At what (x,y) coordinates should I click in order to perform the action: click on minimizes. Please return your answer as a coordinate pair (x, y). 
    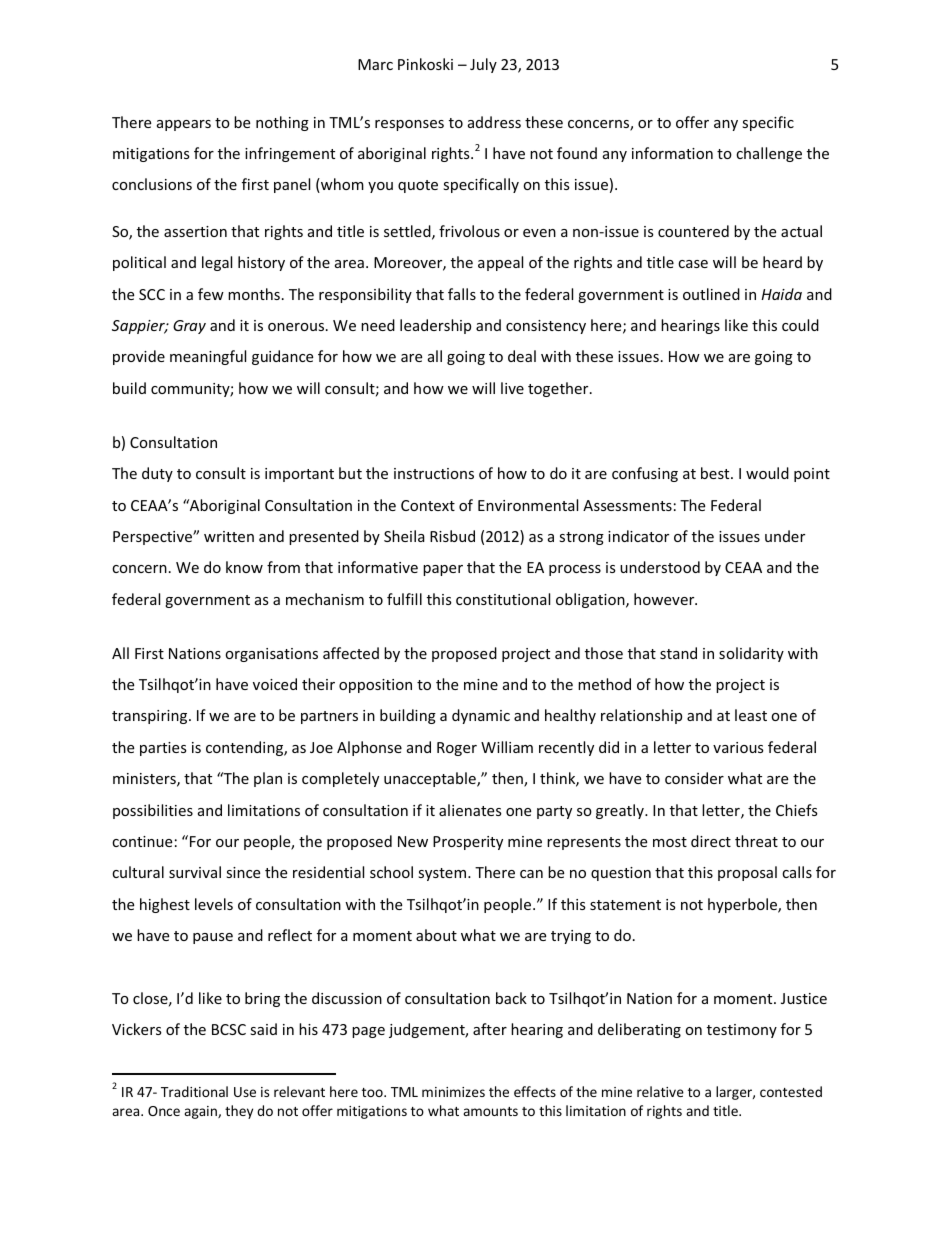
    Looking at the image, I should click on (453, 1092).
